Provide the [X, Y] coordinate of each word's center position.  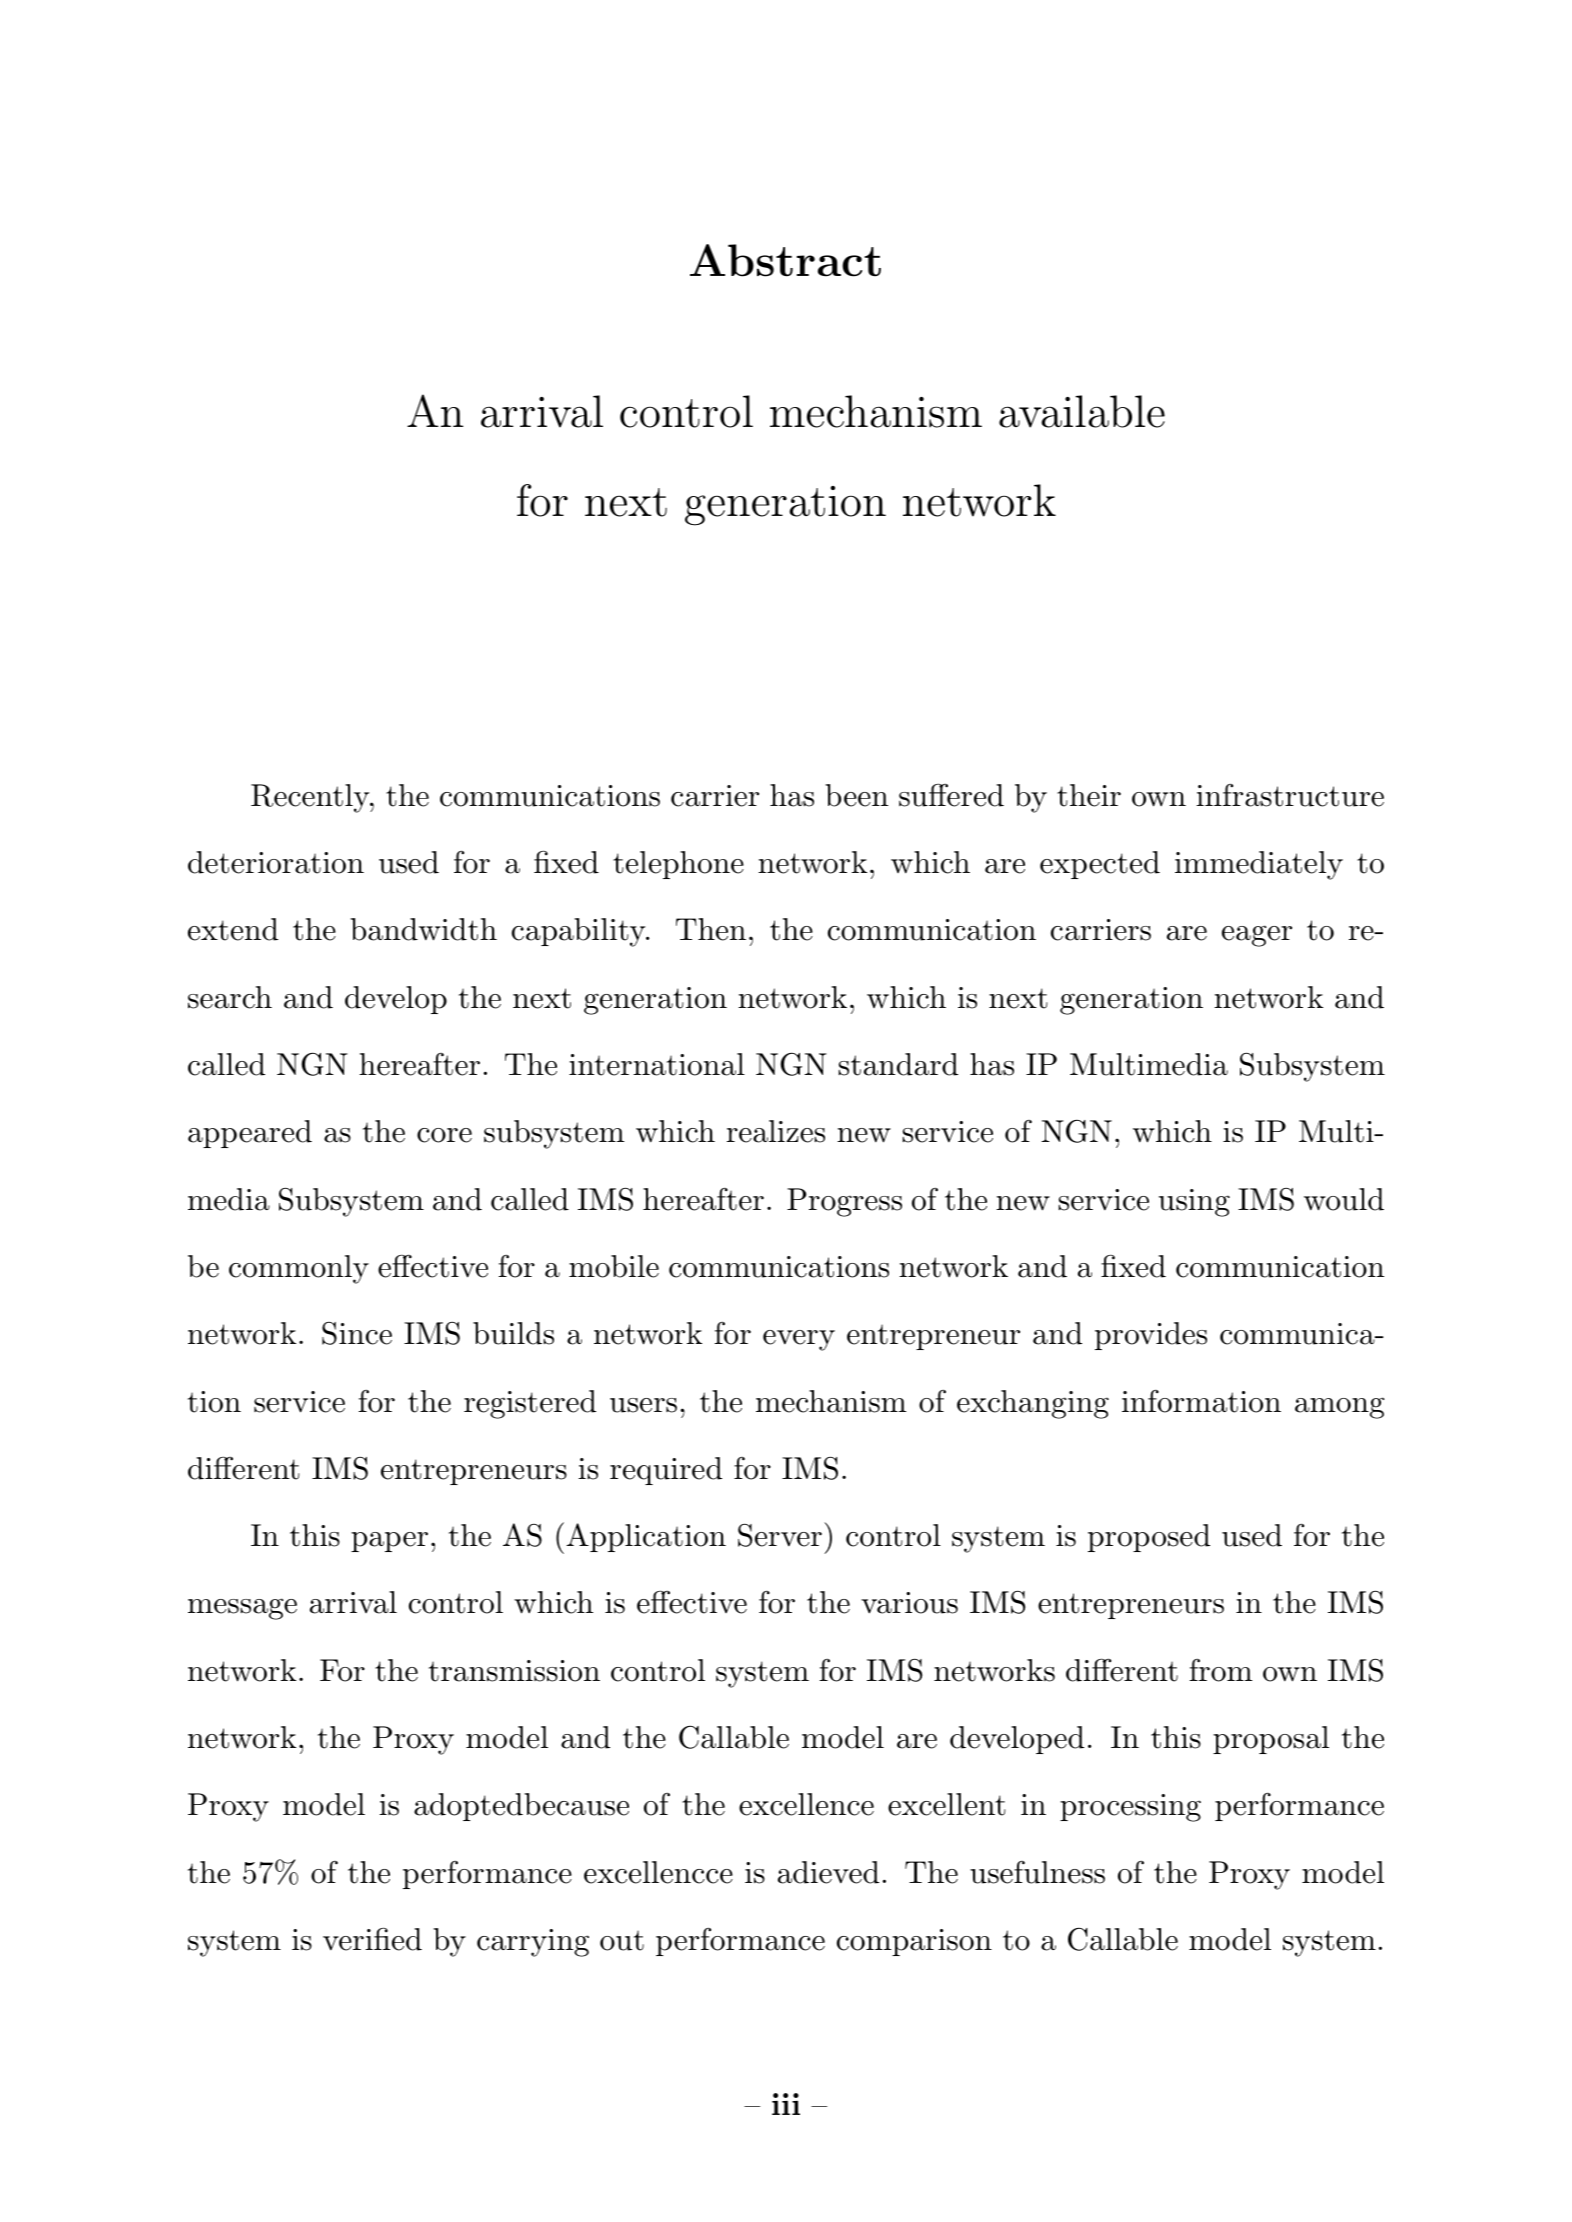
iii [786, 2104]
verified [372, 1939]
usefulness [1037, 1872]
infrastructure [1290, 795]
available [1082, 411]
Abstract [785, 260]
